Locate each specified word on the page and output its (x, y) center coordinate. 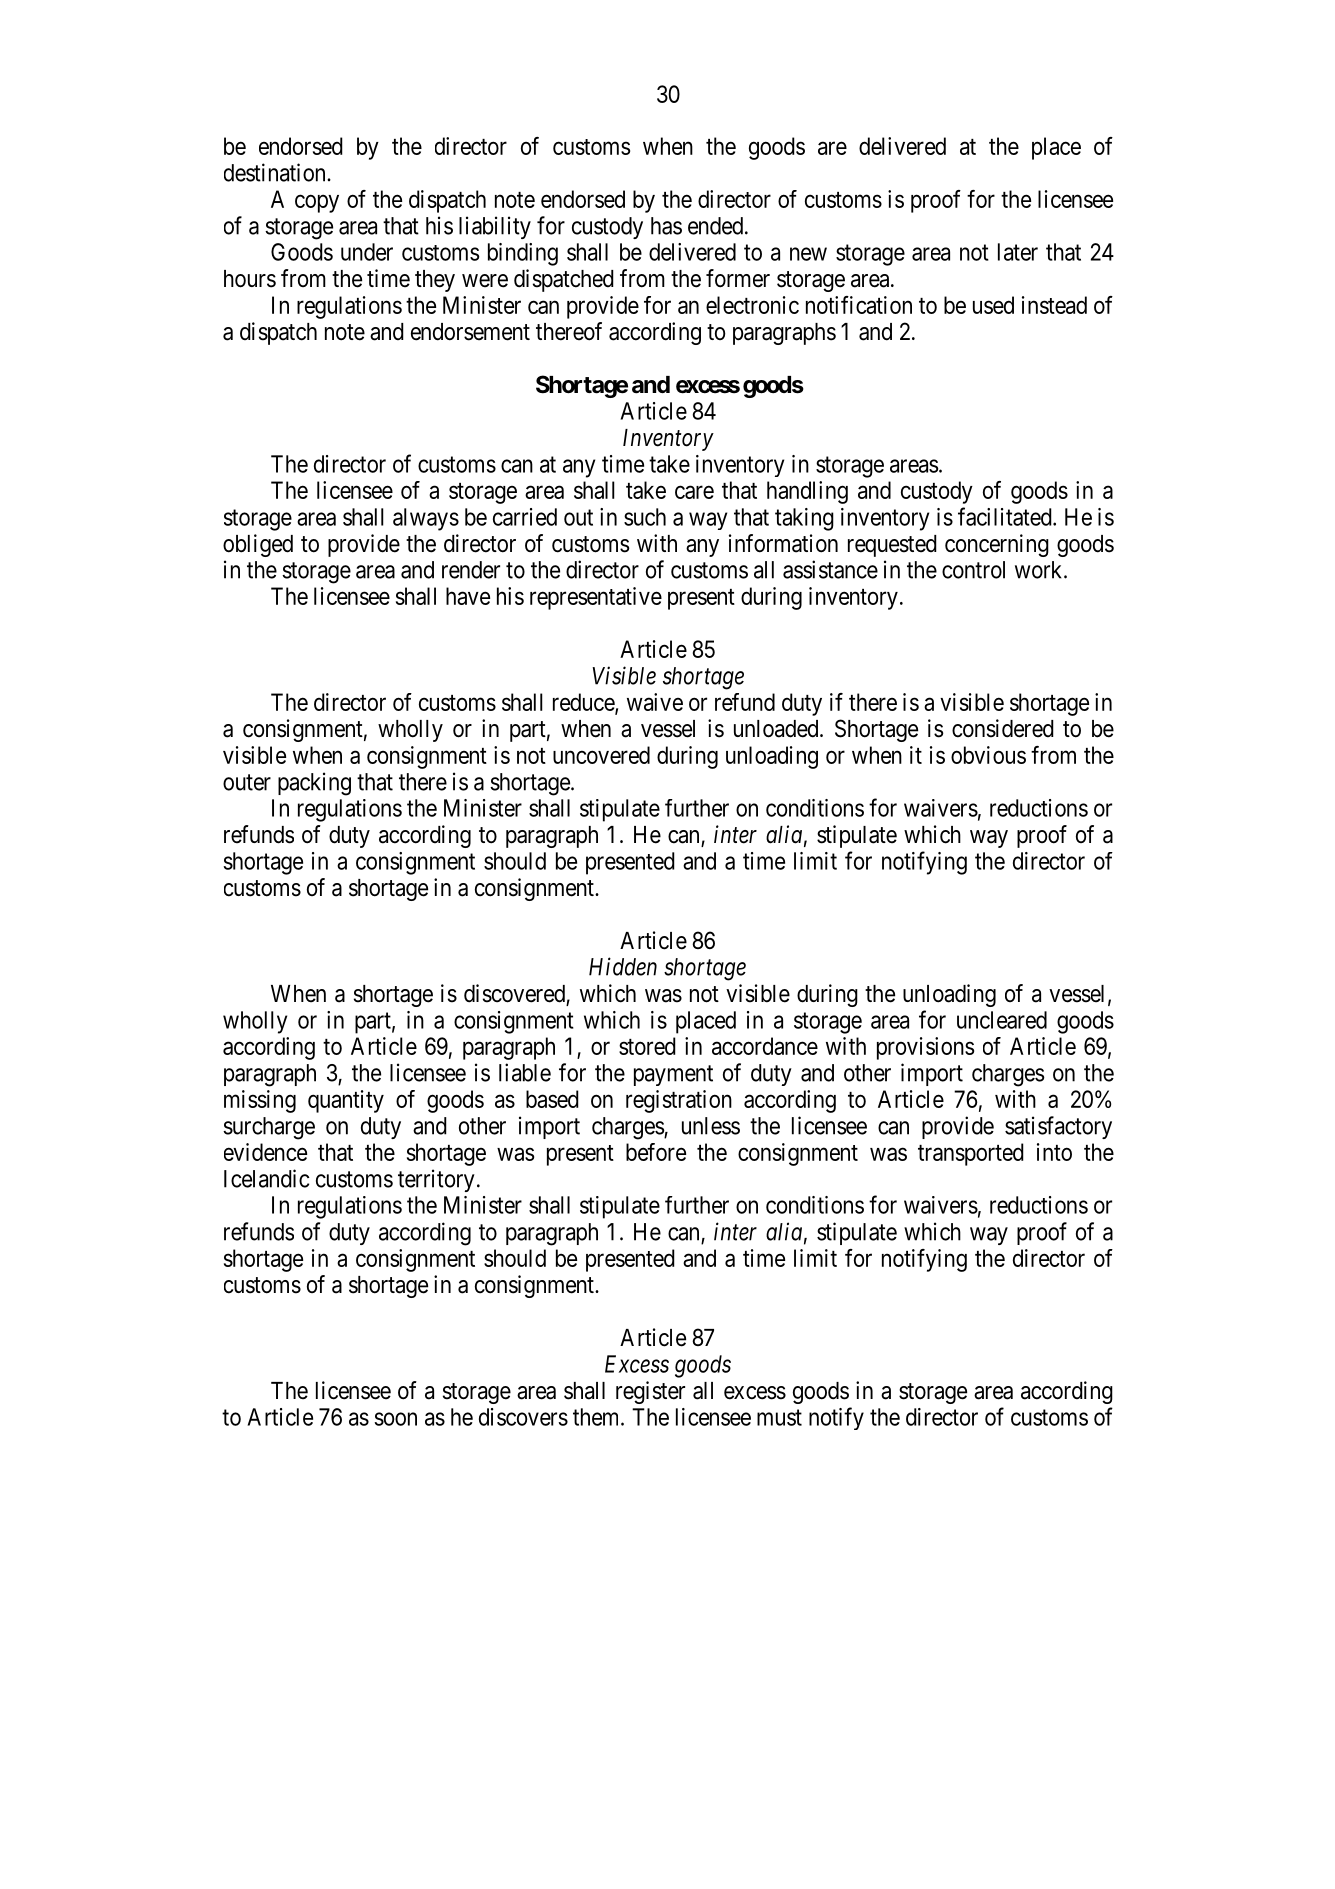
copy (317, 203)
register (650, 1392)
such (645, 517)
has (666, 226)
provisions (925, 1048)
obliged (258, 545)
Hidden (623, 966)
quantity (346, 1101)
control (973, 570)
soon (395, 1419)
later (1018, 252)
